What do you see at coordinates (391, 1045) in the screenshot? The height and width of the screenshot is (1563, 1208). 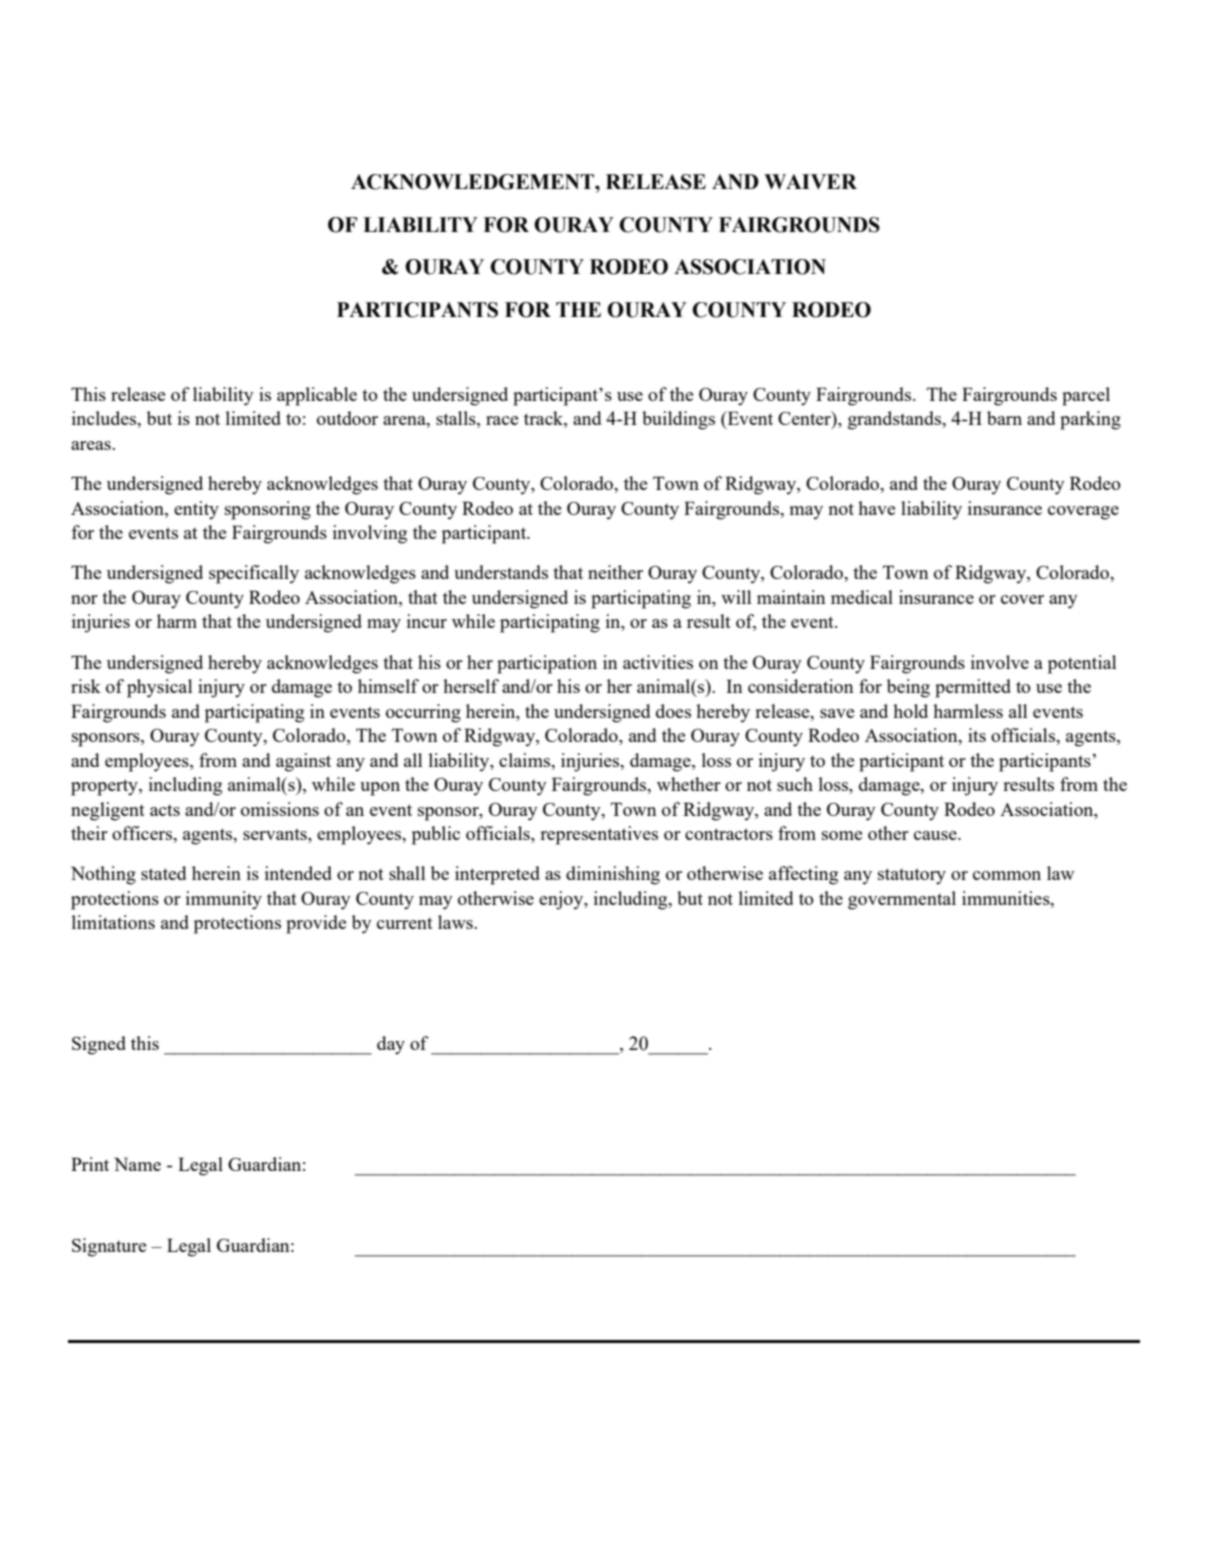 I see `day` at bounding box center [391, 1045].
